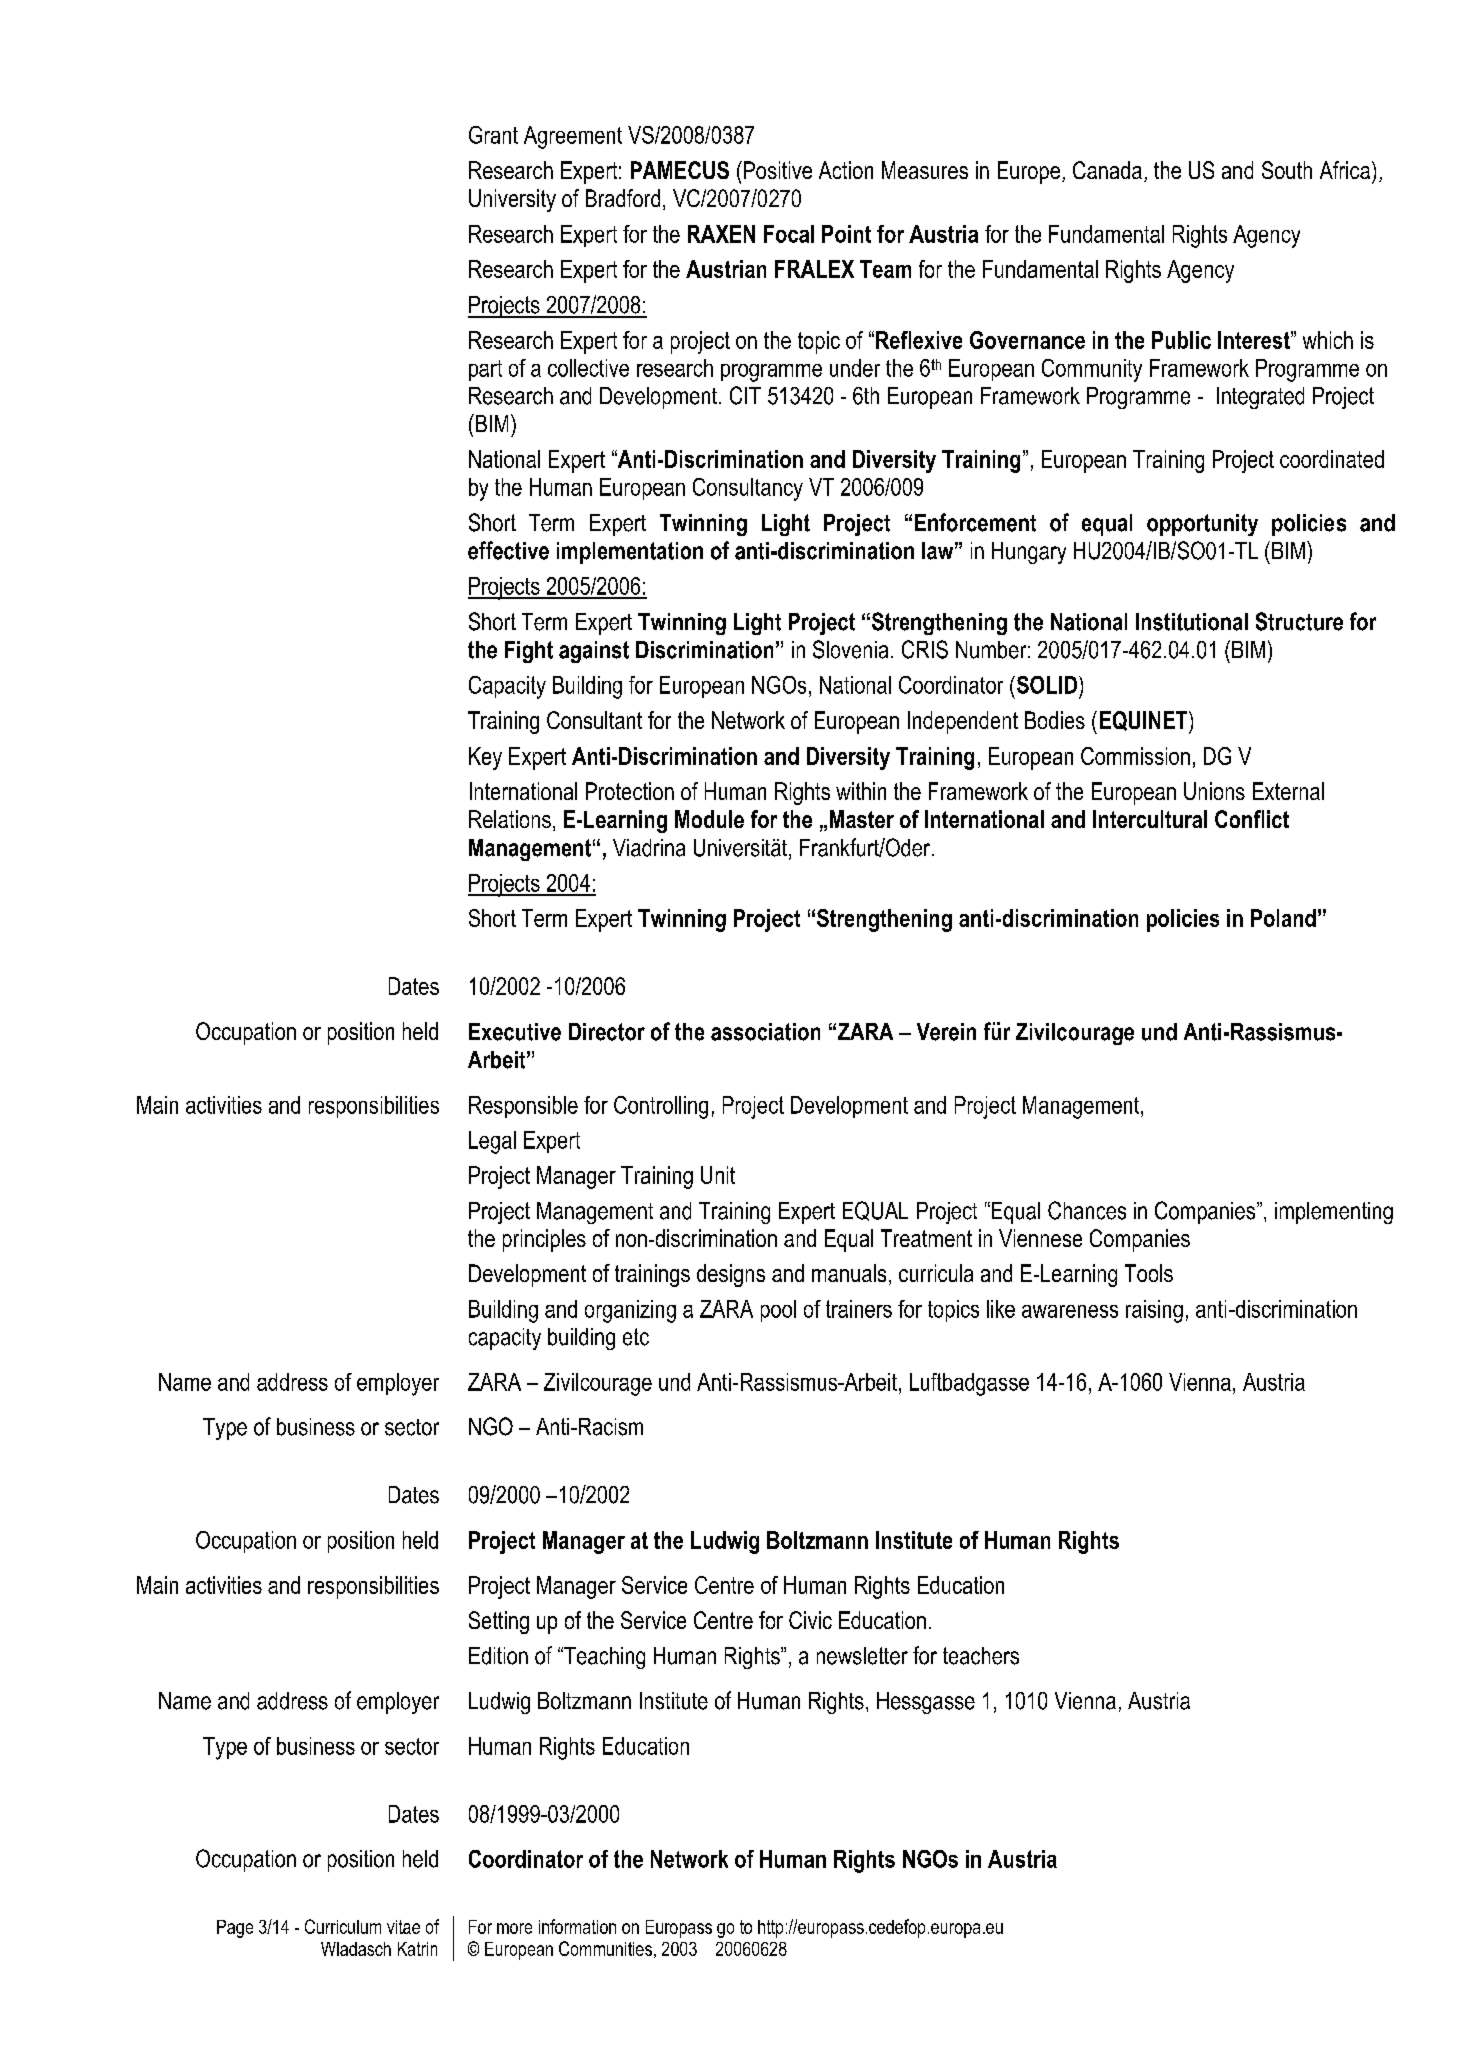  What do you see at coordinates (1287, 170) in the screenshot?
I see `South` at bounding box center [1287, 170].
